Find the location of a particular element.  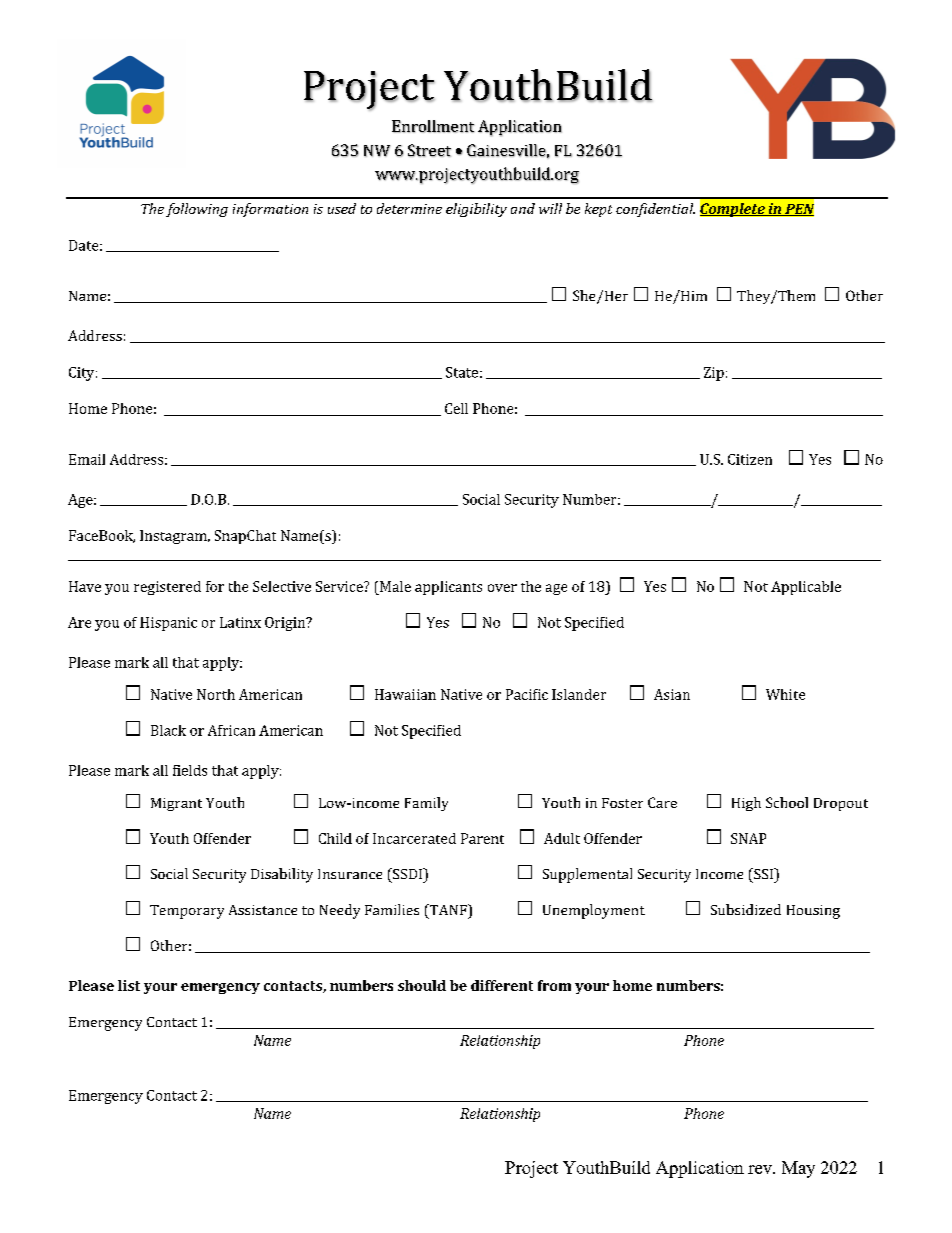

Street is located at coordinates (429, 150).
